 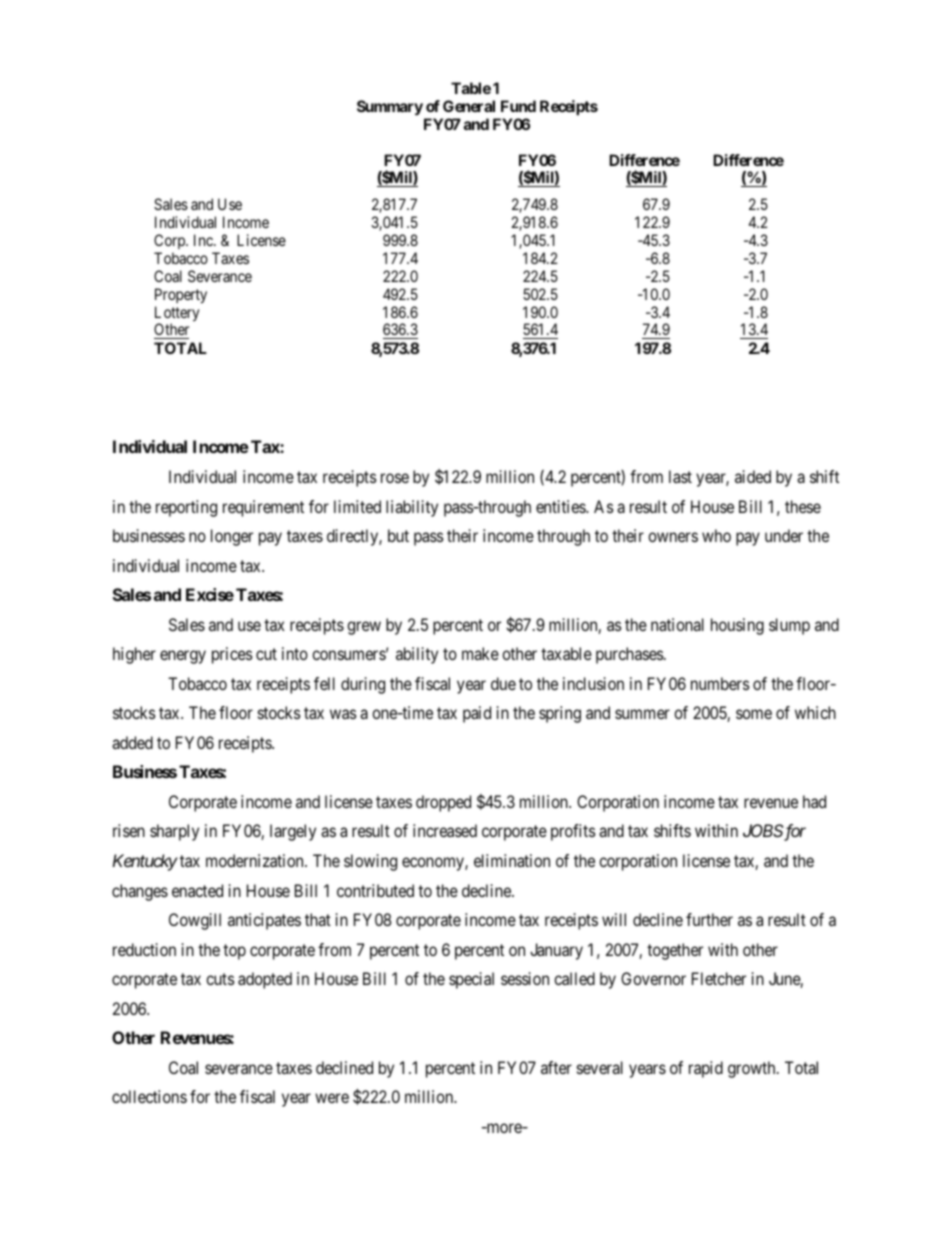 I want to click on reporting, so click(x=186, y=508).
